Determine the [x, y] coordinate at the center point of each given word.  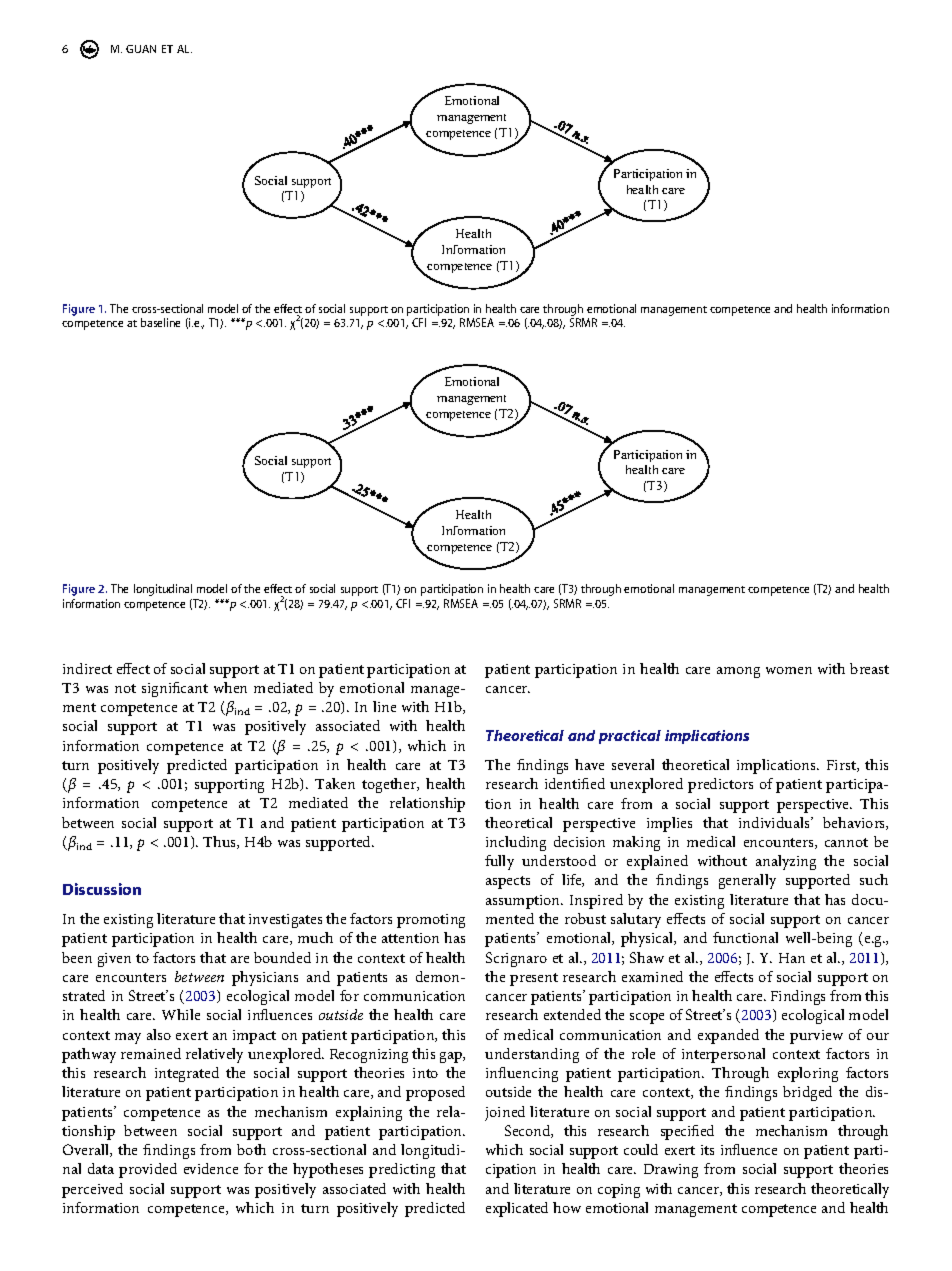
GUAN [141, 49]
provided [148, 1170]
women [789, 670]
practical [630, 737]
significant [175, 689]
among [738, 672]
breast [869, 668]
